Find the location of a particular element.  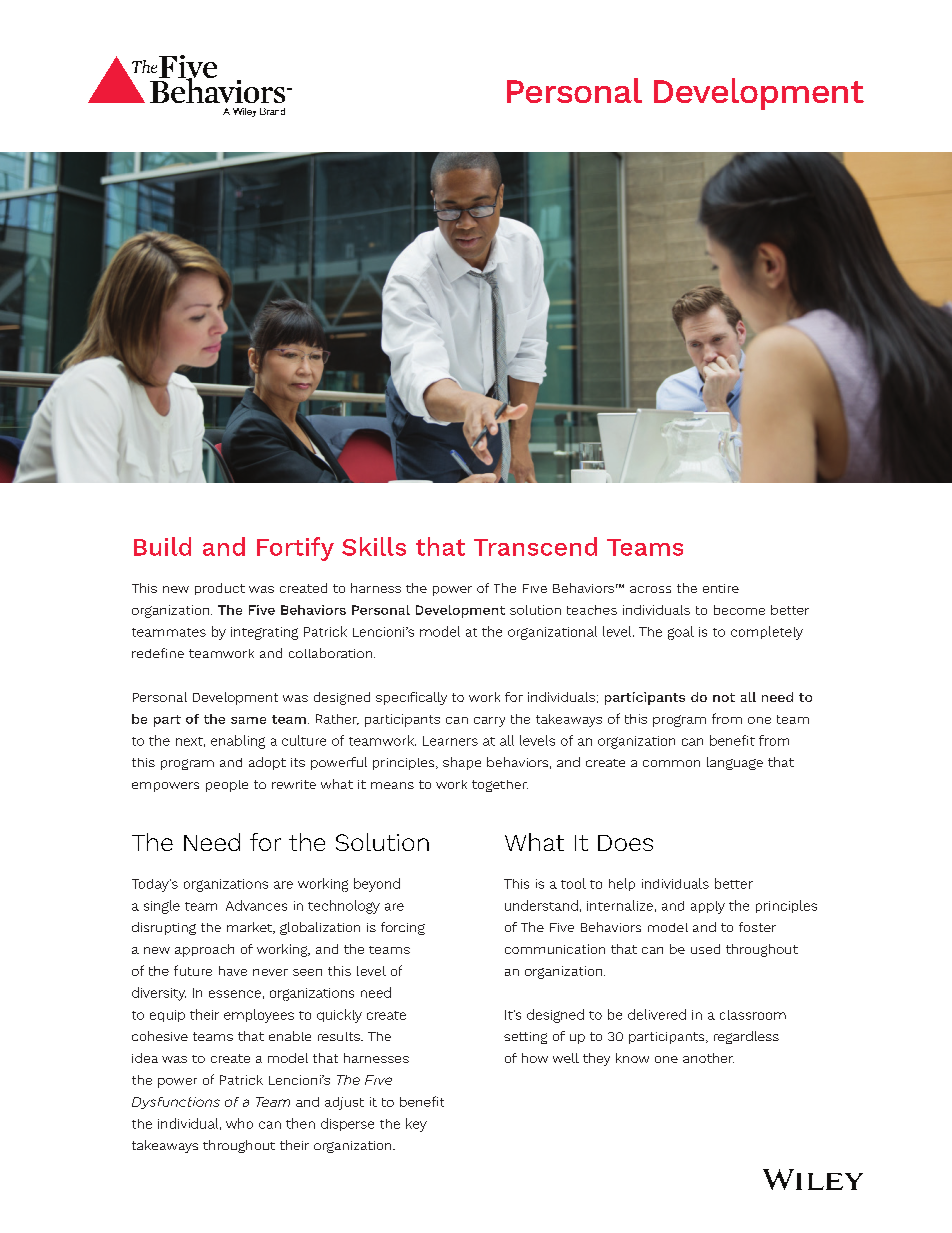

together is located at coordinates (500, 786).
